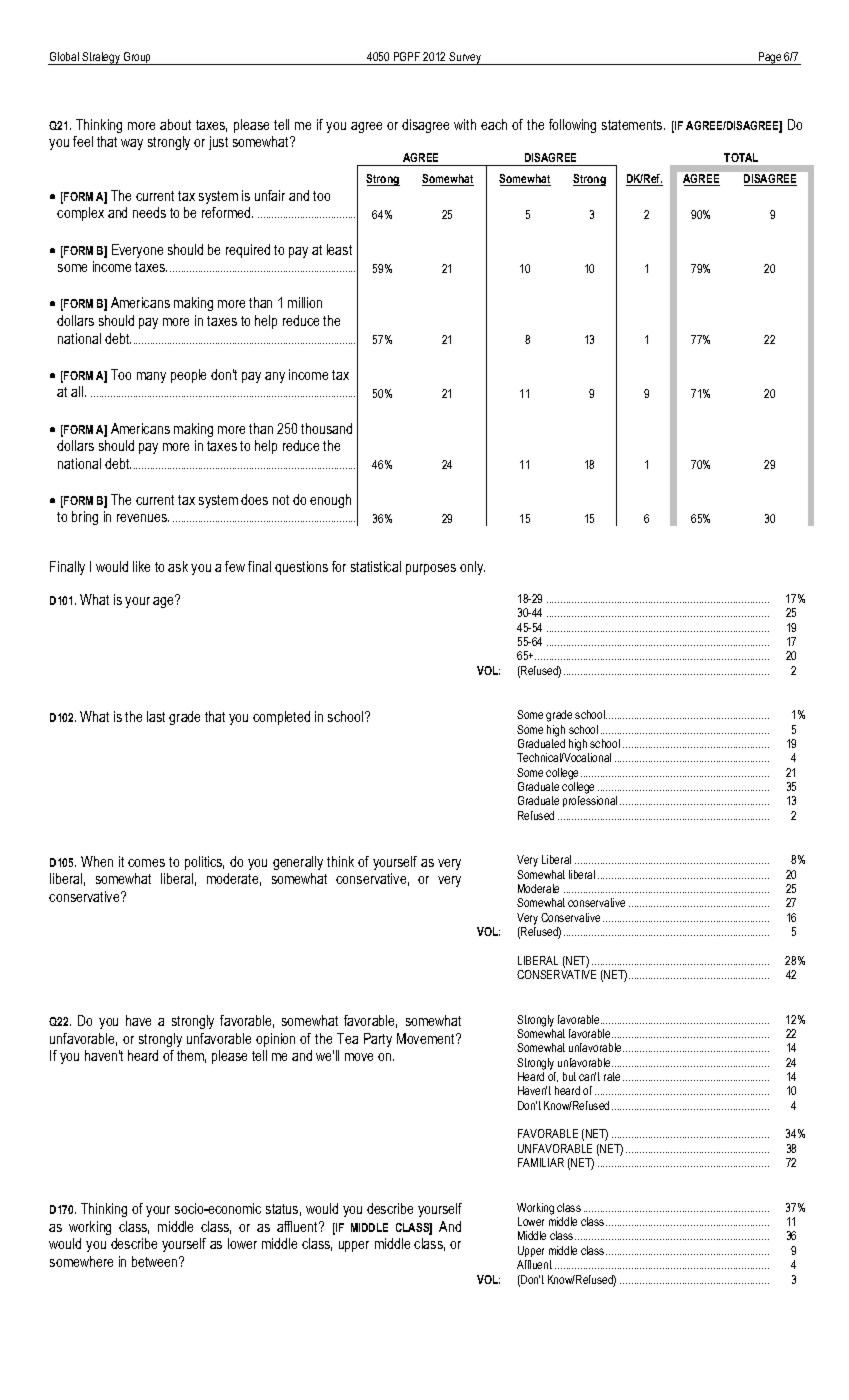  I want to click on Group, so click(138, 58).
